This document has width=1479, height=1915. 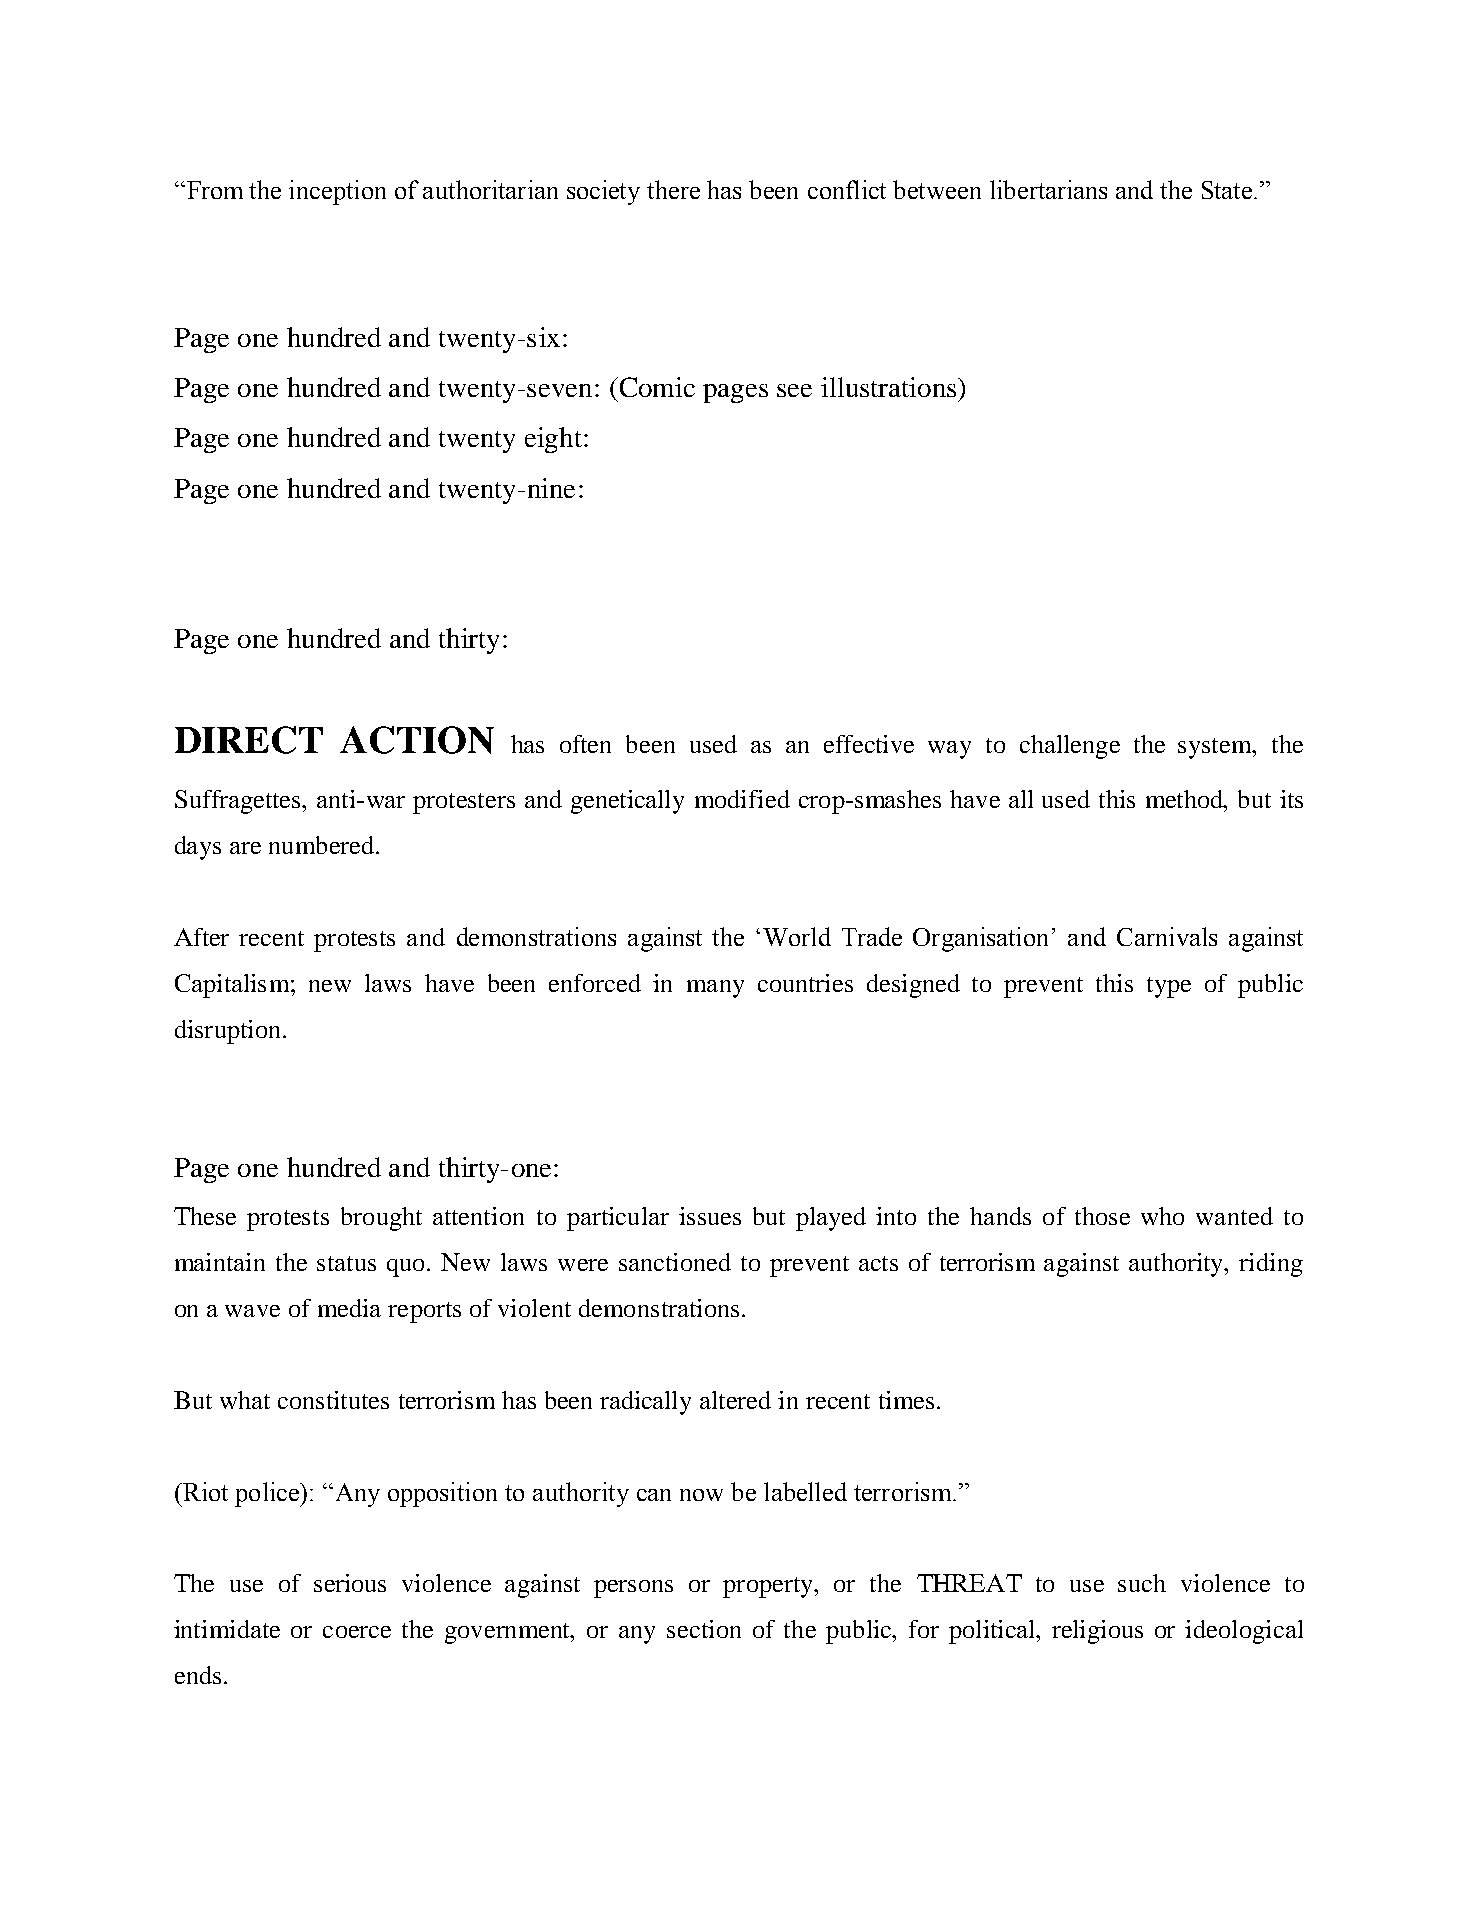 What do you see at coordinates (673, 189) in the document?
I see `there` at bounding box center [673, 189].
